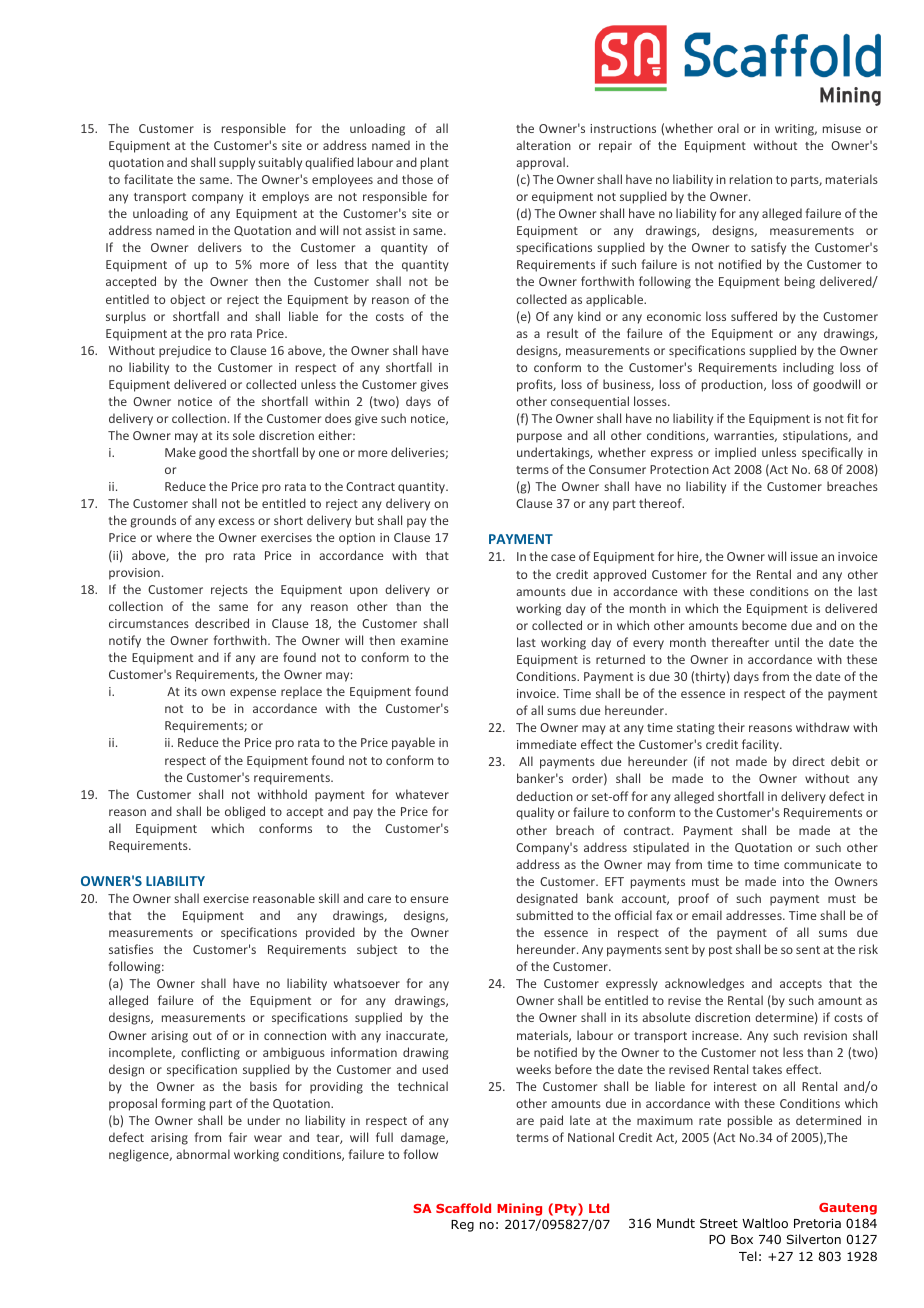 The height and width of the screenshot is (1308, 924). Describe the element at coordinates (540, 163) in the screenshot. I see `approval` at that location.
